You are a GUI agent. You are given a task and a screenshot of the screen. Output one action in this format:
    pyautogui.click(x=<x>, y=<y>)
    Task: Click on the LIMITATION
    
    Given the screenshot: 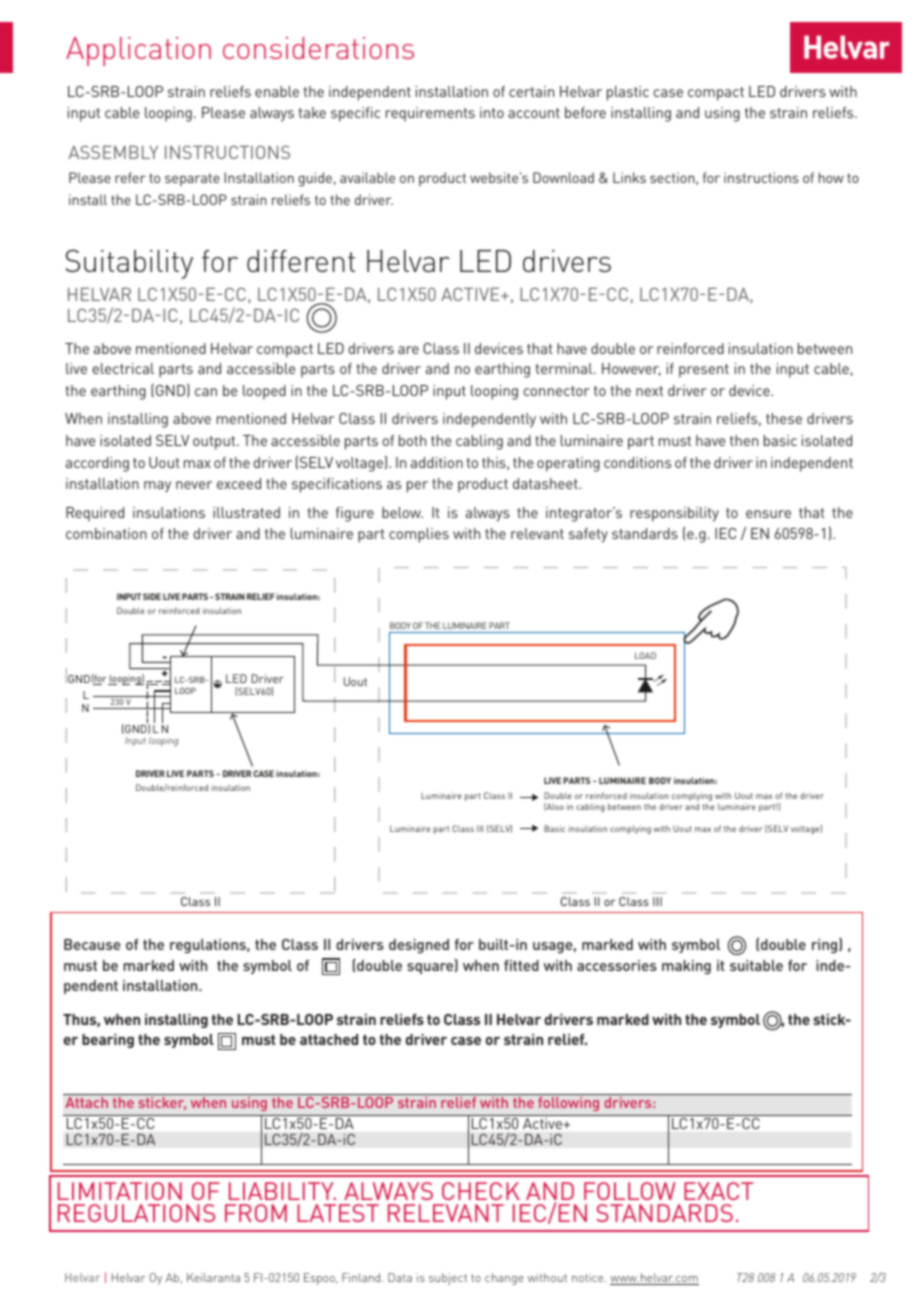 What is the action you would take?
    pyautogui.click(x=120, y=1191)
